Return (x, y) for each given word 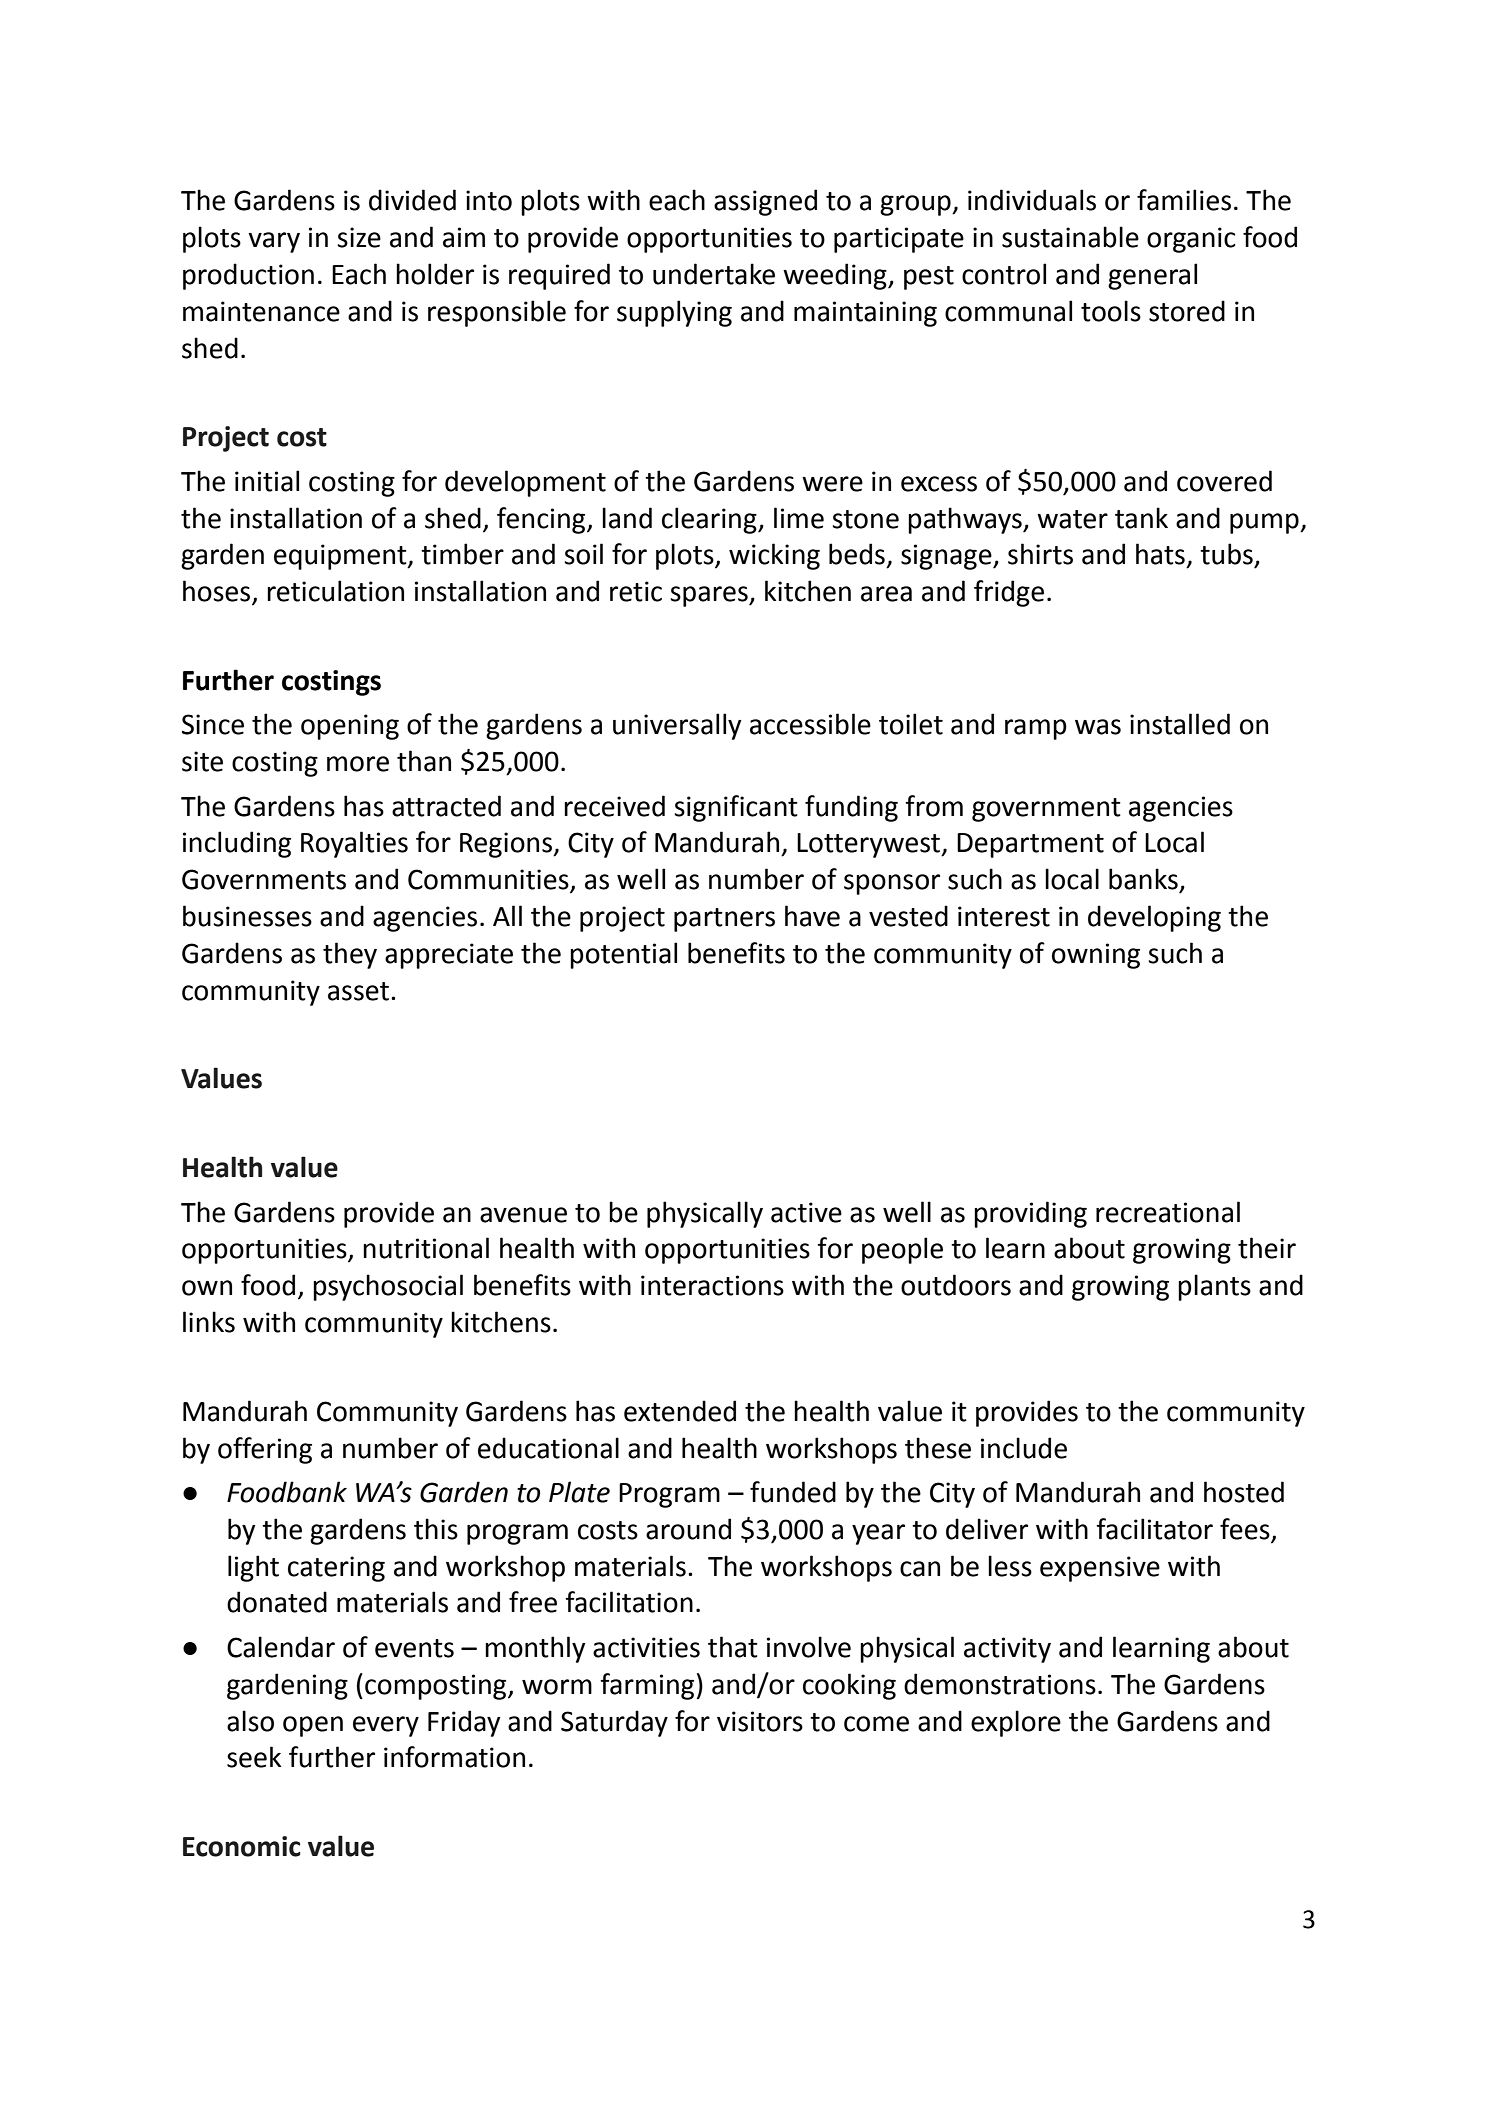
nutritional (426, 1248)
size (359, 237)
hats (1160, 554)
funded (793, 1492)
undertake (714, 274)
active (806, 1212)
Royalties (354, 844)
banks (1143, 879)
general (1152, 276)
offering (265, 1450)
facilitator (1154, 1529)
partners (724, 920)
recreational (1168, 1212)
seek (254, 1757)
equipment (341, 557)
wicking (774, 556)
